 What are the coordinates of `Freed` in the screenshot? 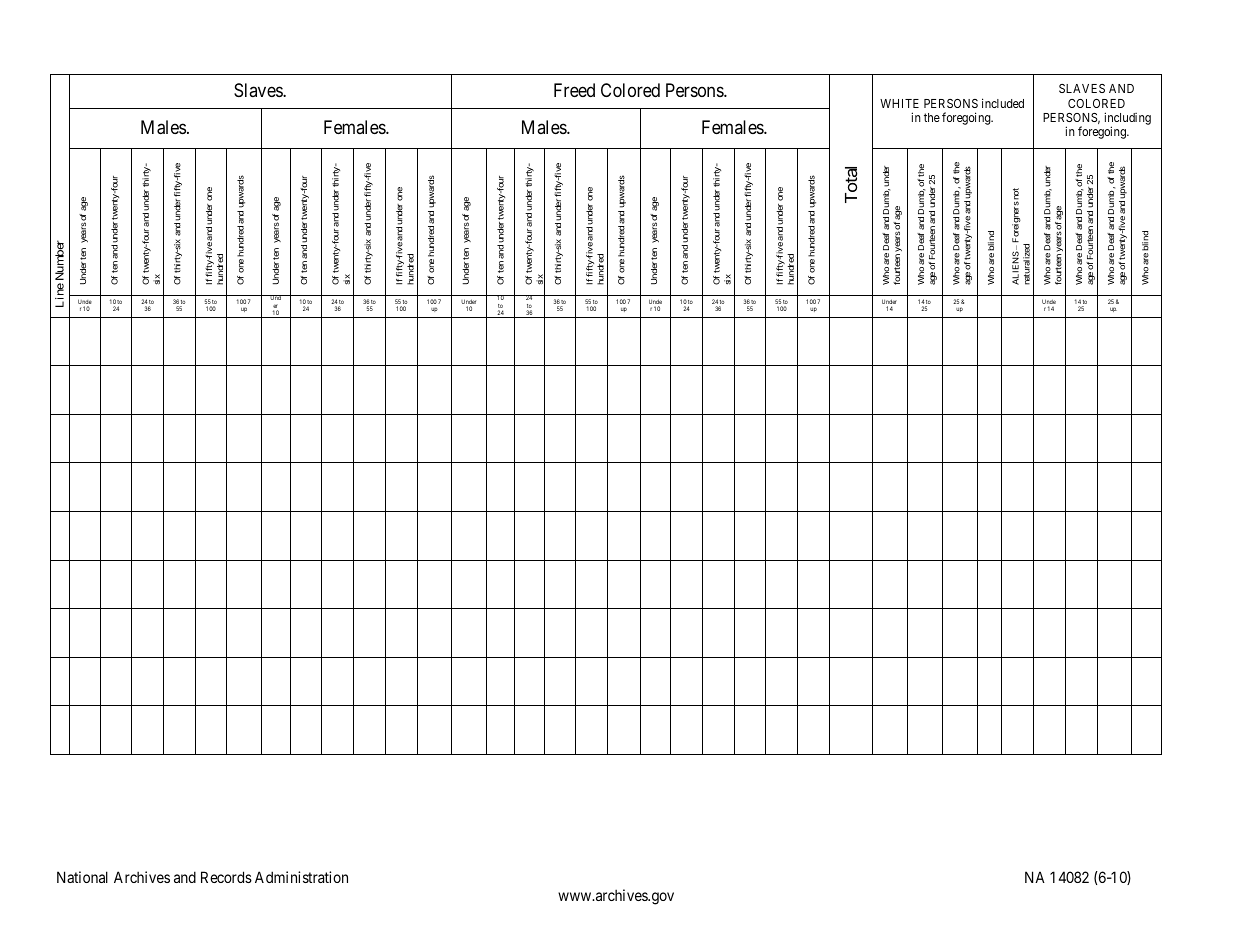 It's located at (574, 90).
